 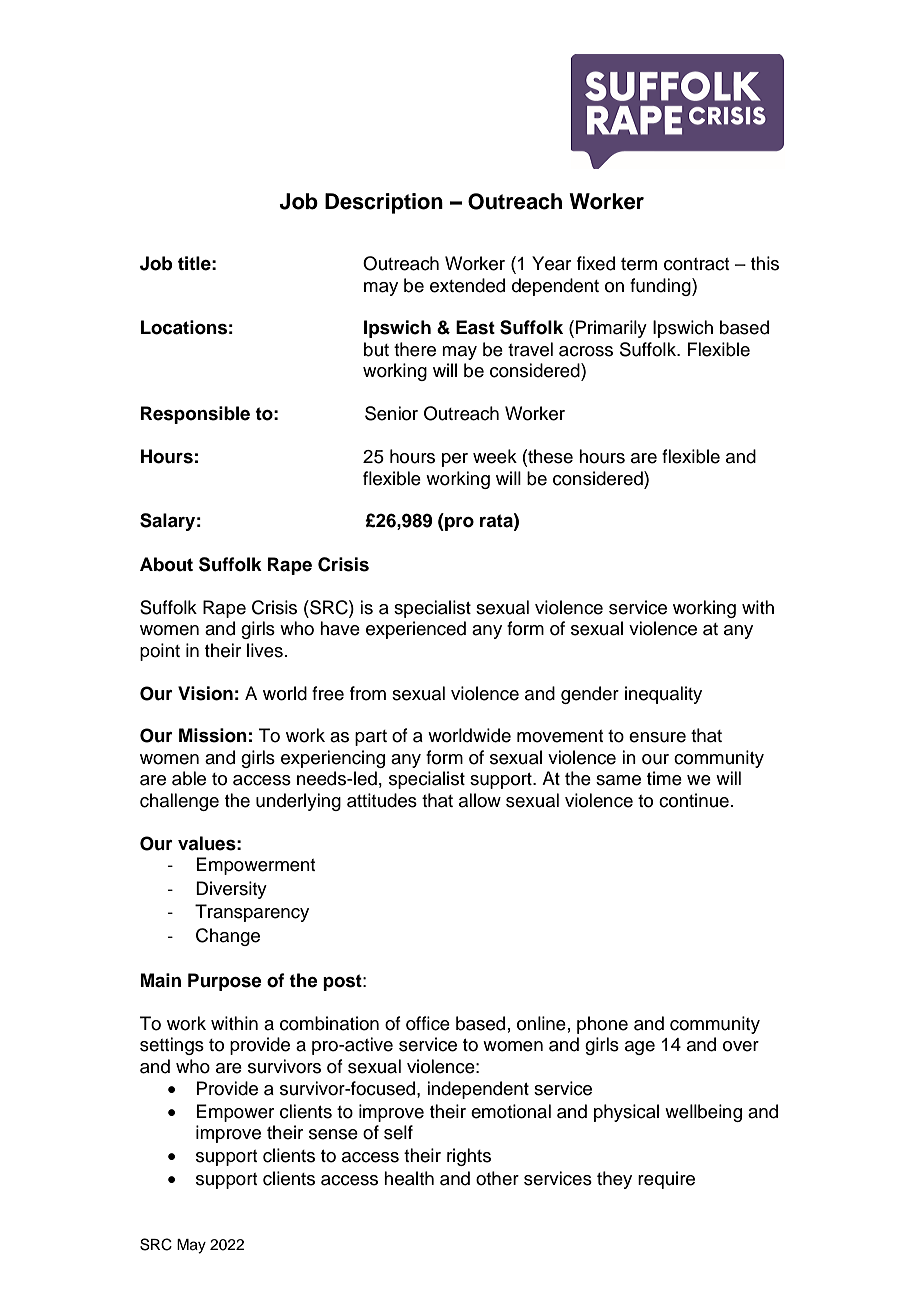 What do you see at coordinates (663, 695) in the document?
I see `inequality` at bounding box center [663, 695].
